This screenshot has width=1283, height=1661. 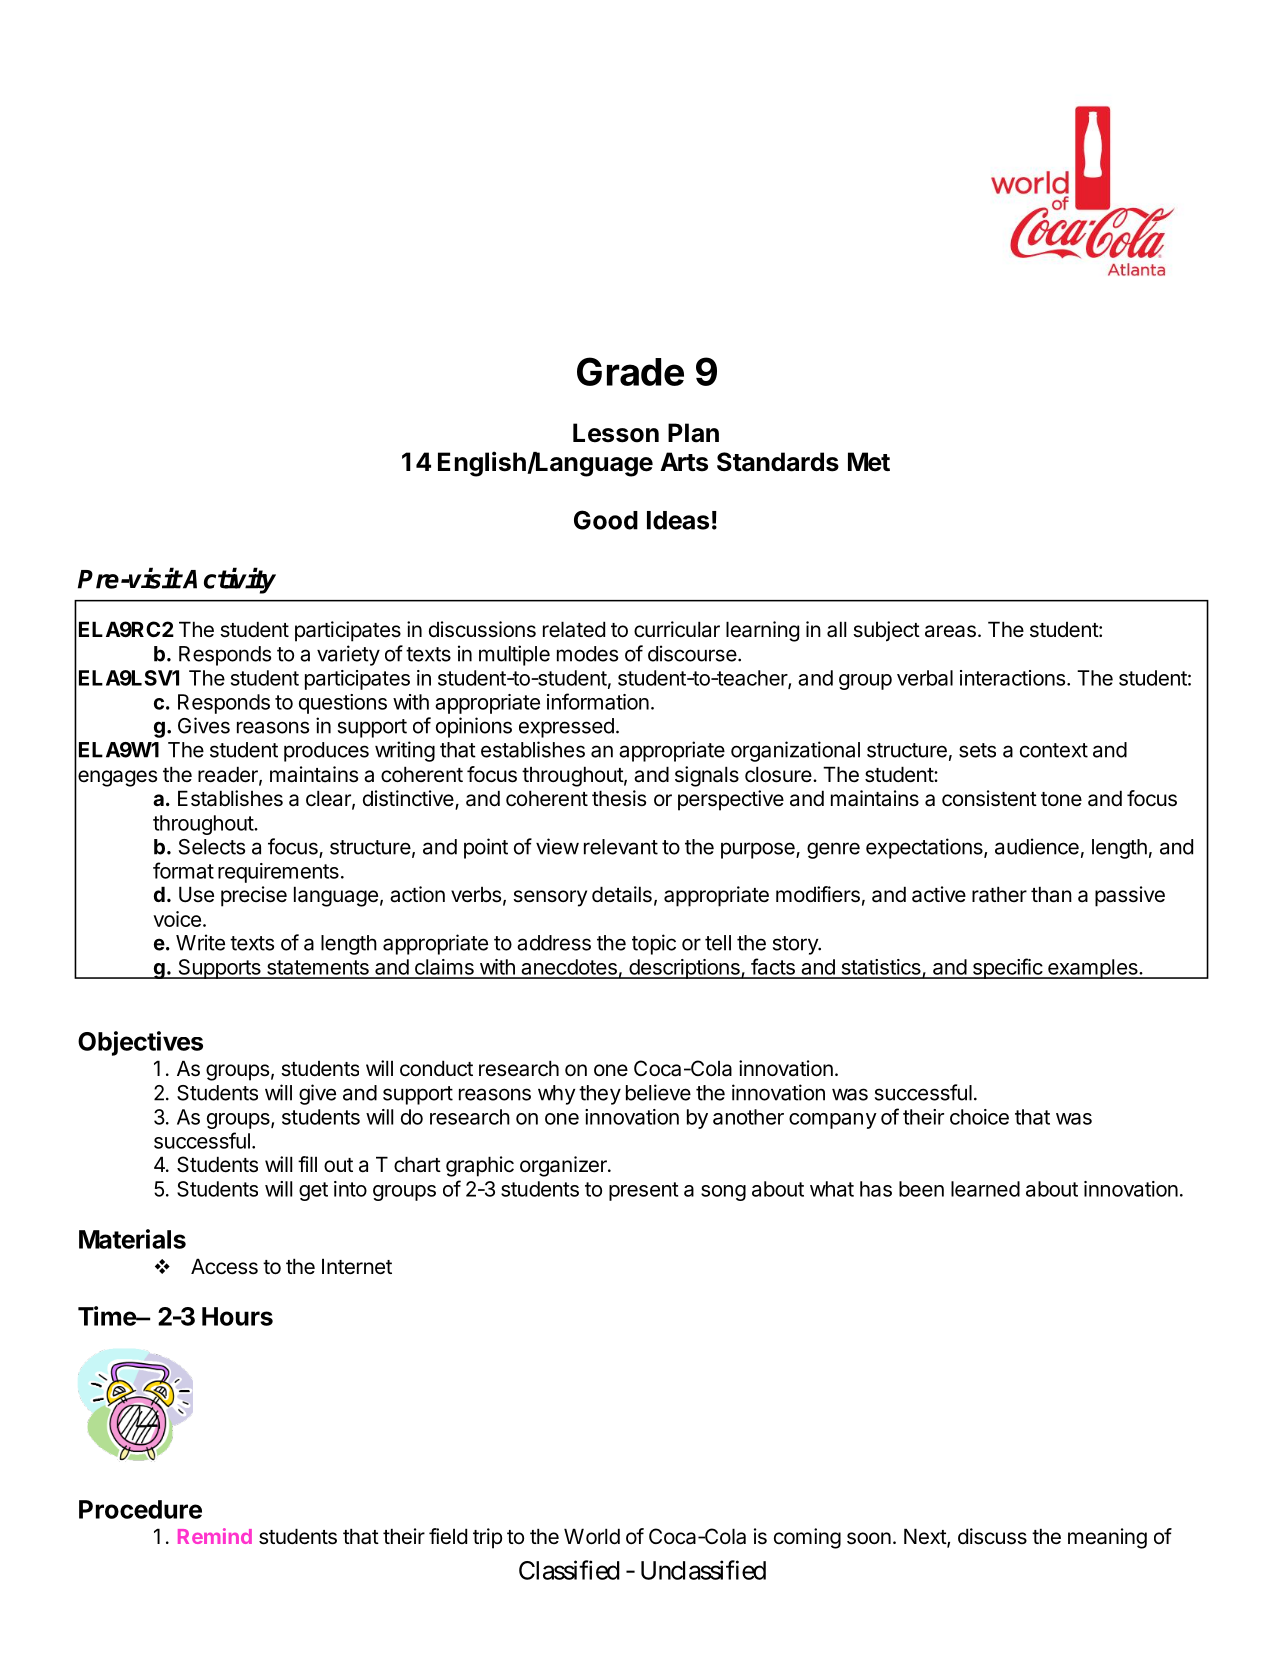 I want to click on Remind, so click(x=215, y=1536).
